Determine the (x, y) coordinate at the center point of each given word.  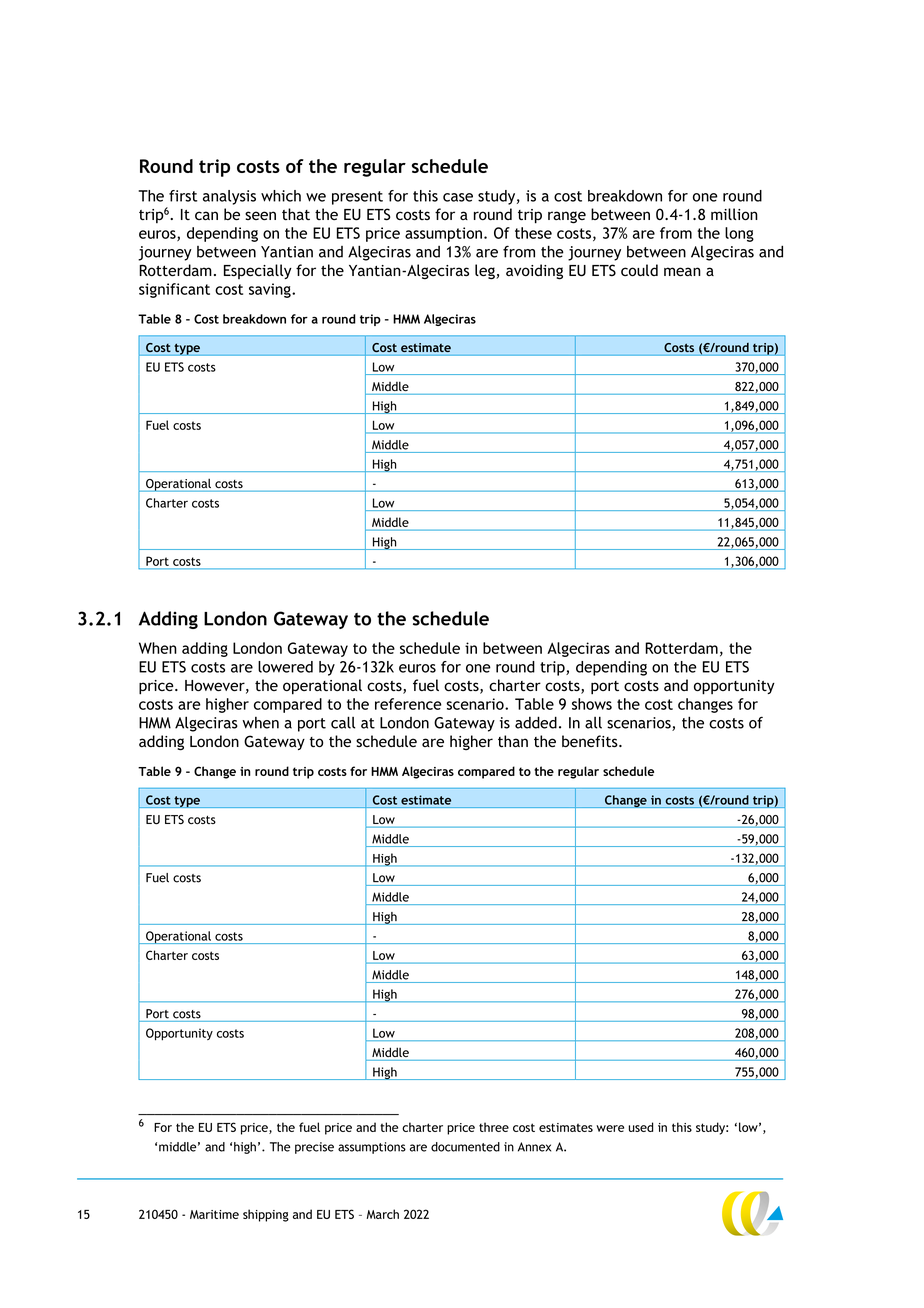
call (343, 722)
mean (682, 271)
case (458, 197)
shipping (266, 1215)
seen (260, 215)
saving (271, 290)
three (494, 1127)
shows (592, 704)
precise (314, 1148)
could (639, 270)
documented (465, 1147)
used (641, 1127)
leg (486, 272)
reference (408, 704)
